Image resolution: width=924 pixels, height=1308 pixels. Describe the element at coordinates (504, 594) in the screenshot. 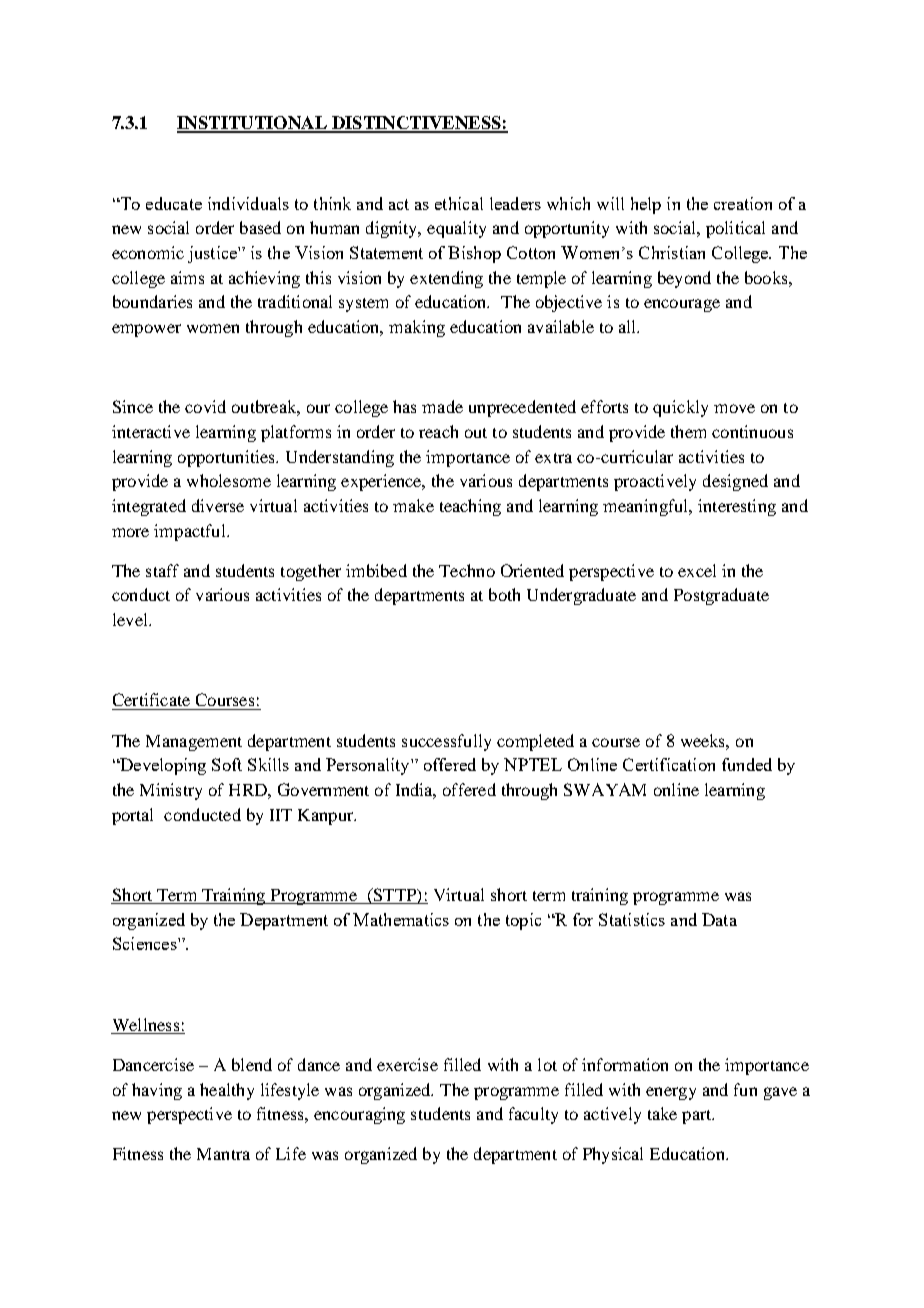

I see `both` at that location.
